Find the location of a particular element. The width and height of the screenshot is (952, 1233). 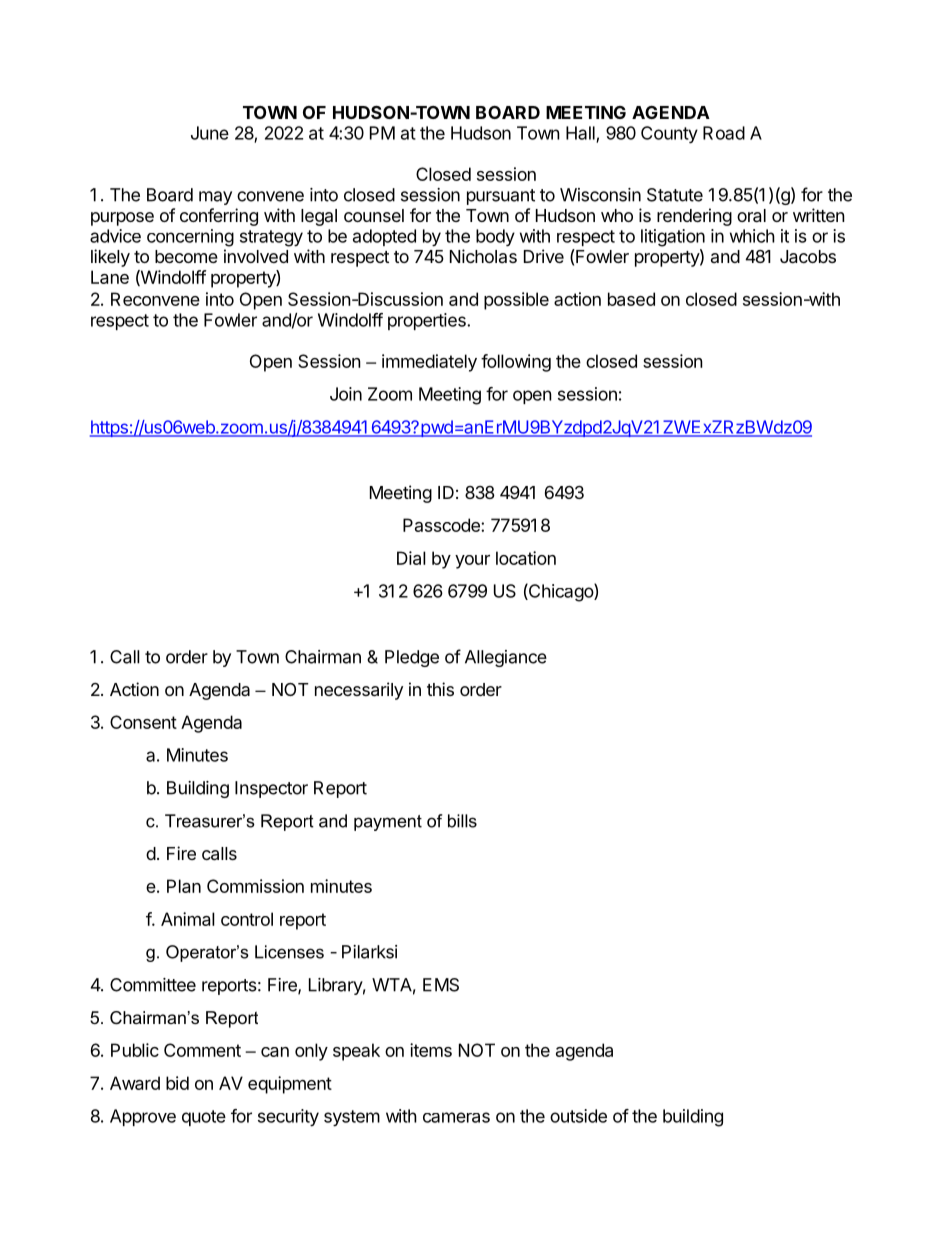

cameras is located at coordinates (456, 1117).
